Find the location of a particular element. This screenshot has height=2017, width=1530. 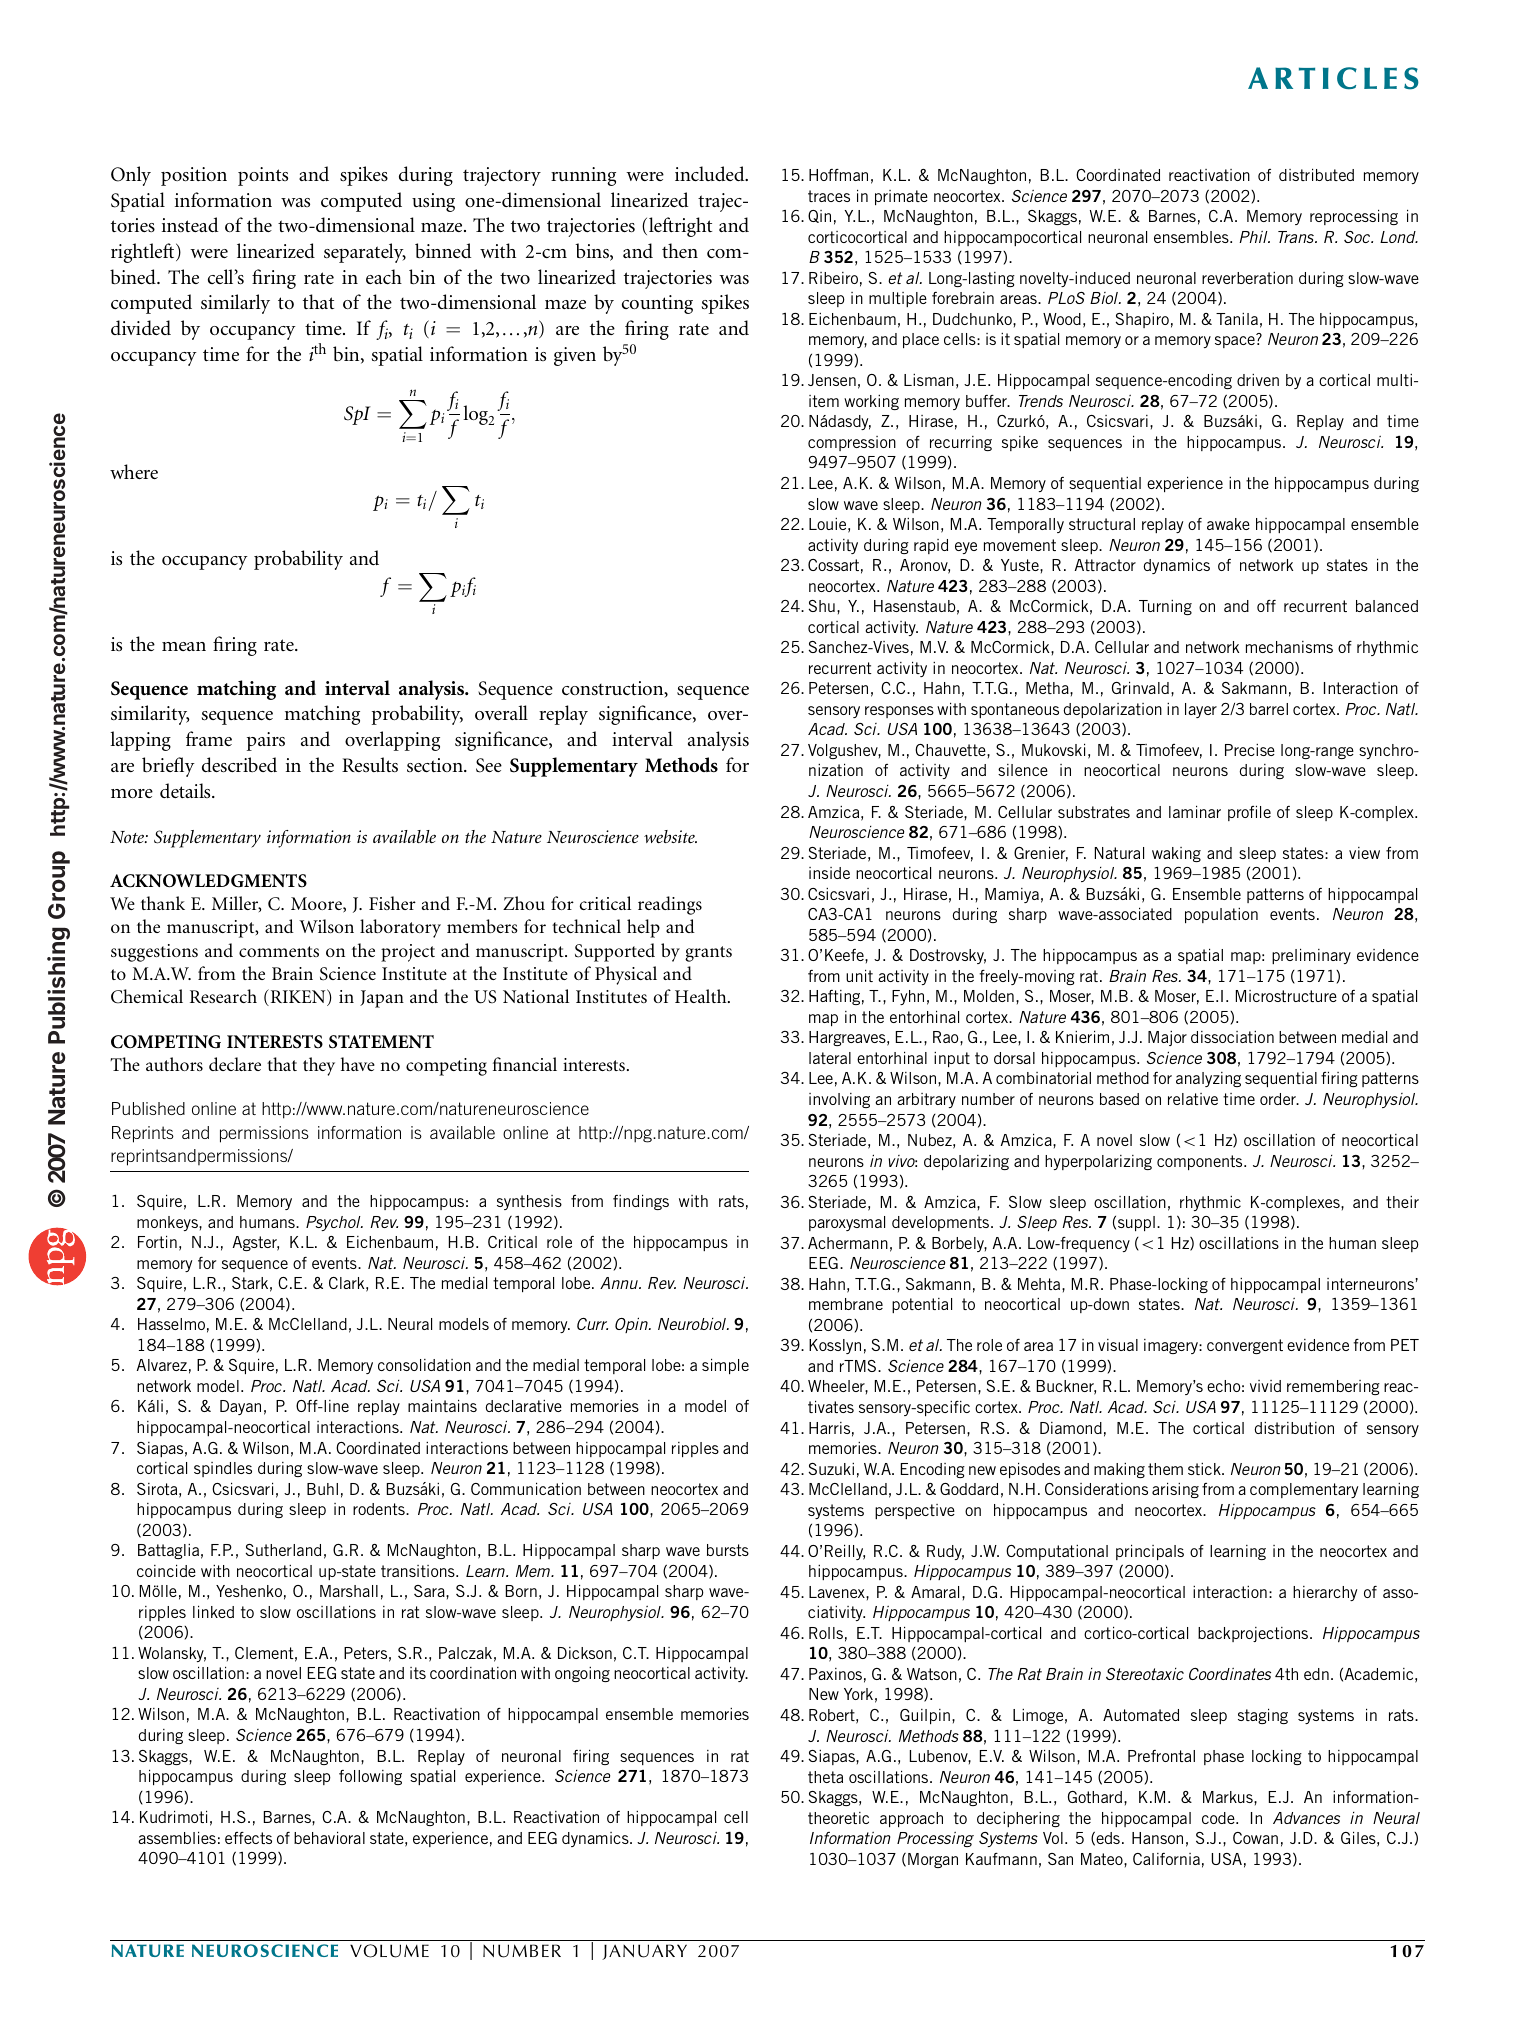

points is located at coordinates (263, 176).
